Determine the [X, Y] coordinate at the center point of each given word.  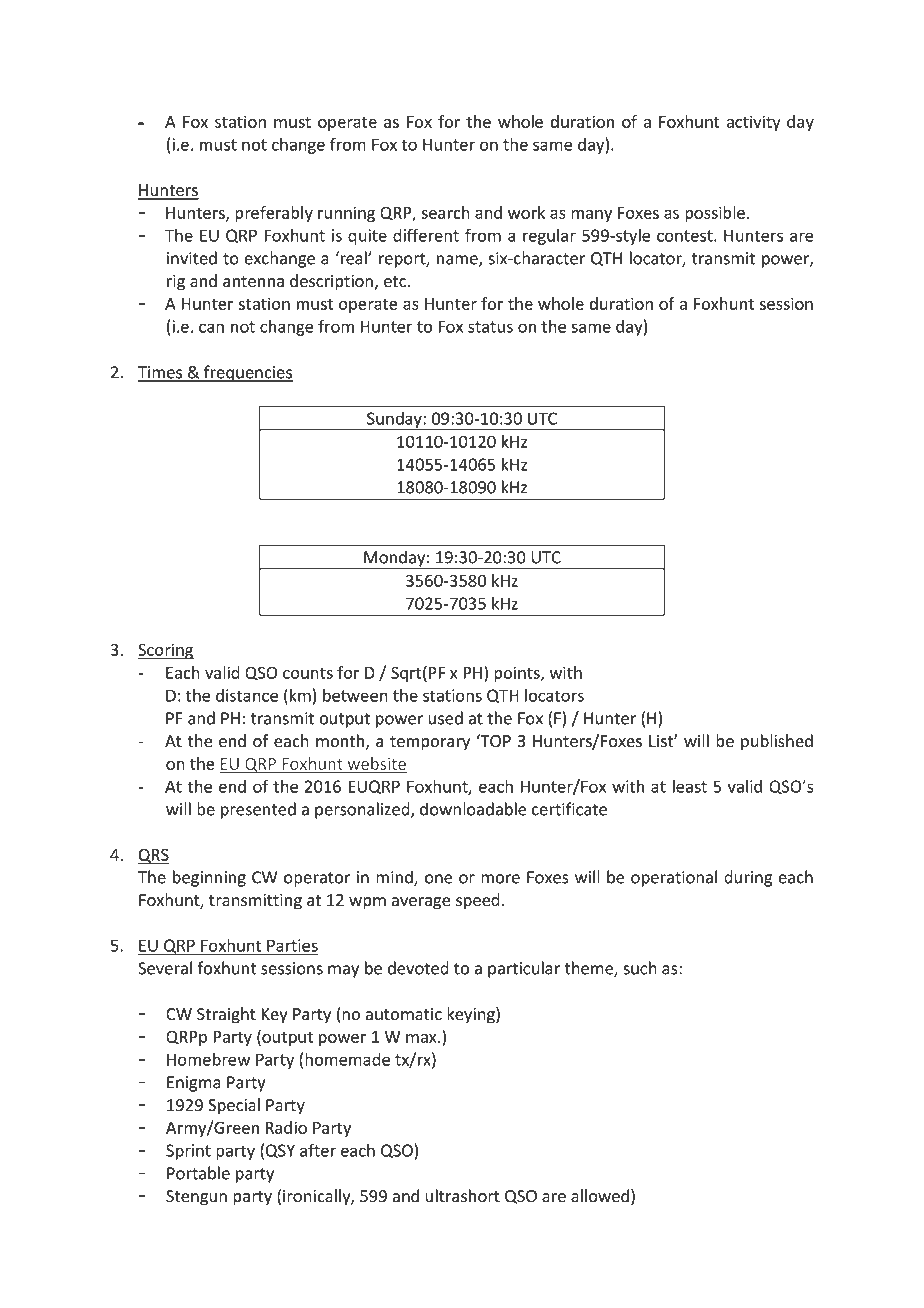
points [518, 674]
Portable [198, 1173]
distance [247, 695]
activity [753, 123]
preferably [274, 214]
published [777, 742]
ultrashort [462, 1196]
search [445, 212]
